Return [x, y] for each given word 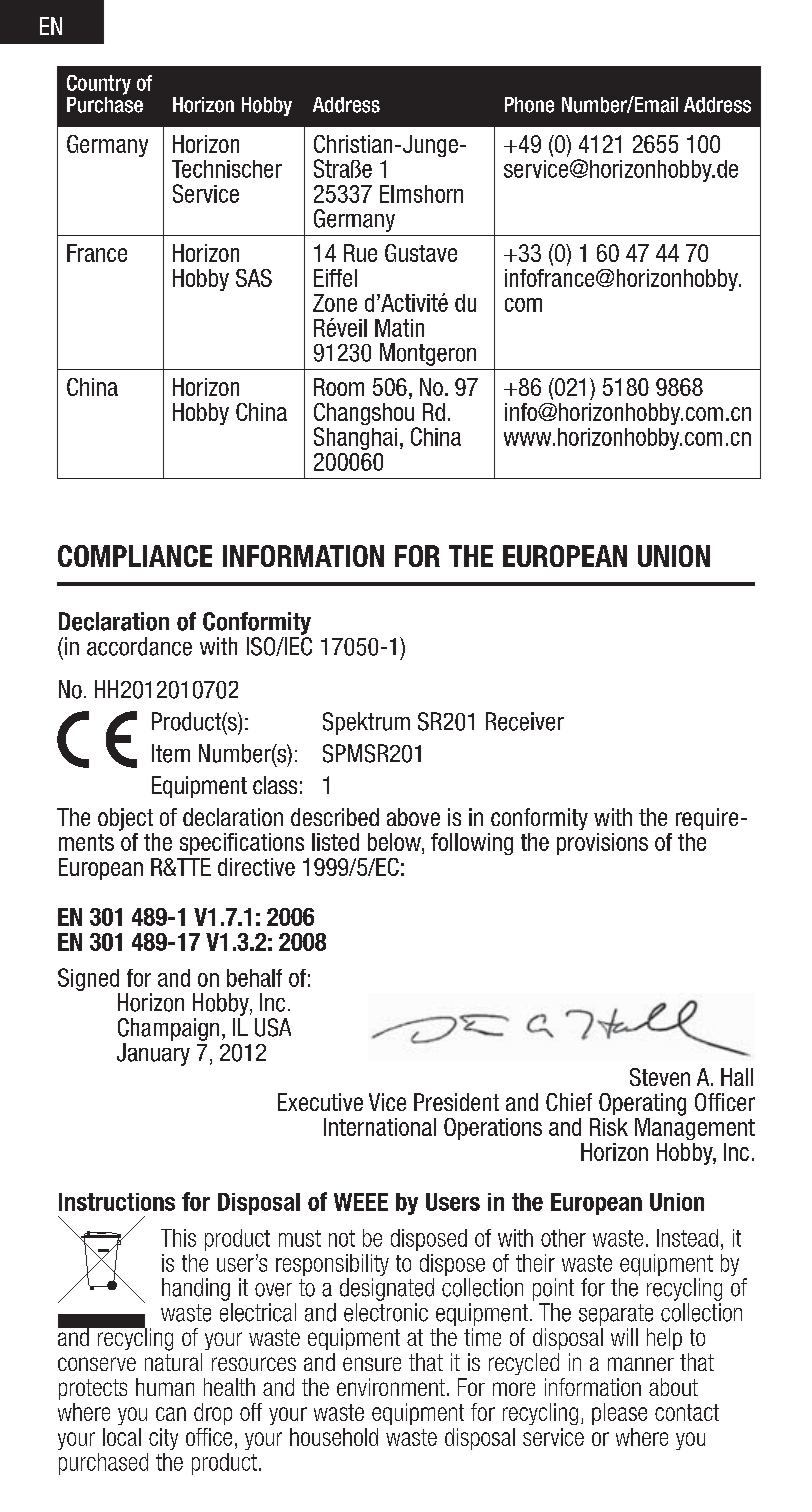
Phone [529, 105]
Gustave [421, 253]
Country [99, 85]
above [413, 817]
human [165, 1387]
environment [391, 1387]
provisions [602, 844]
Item [171, 753]
